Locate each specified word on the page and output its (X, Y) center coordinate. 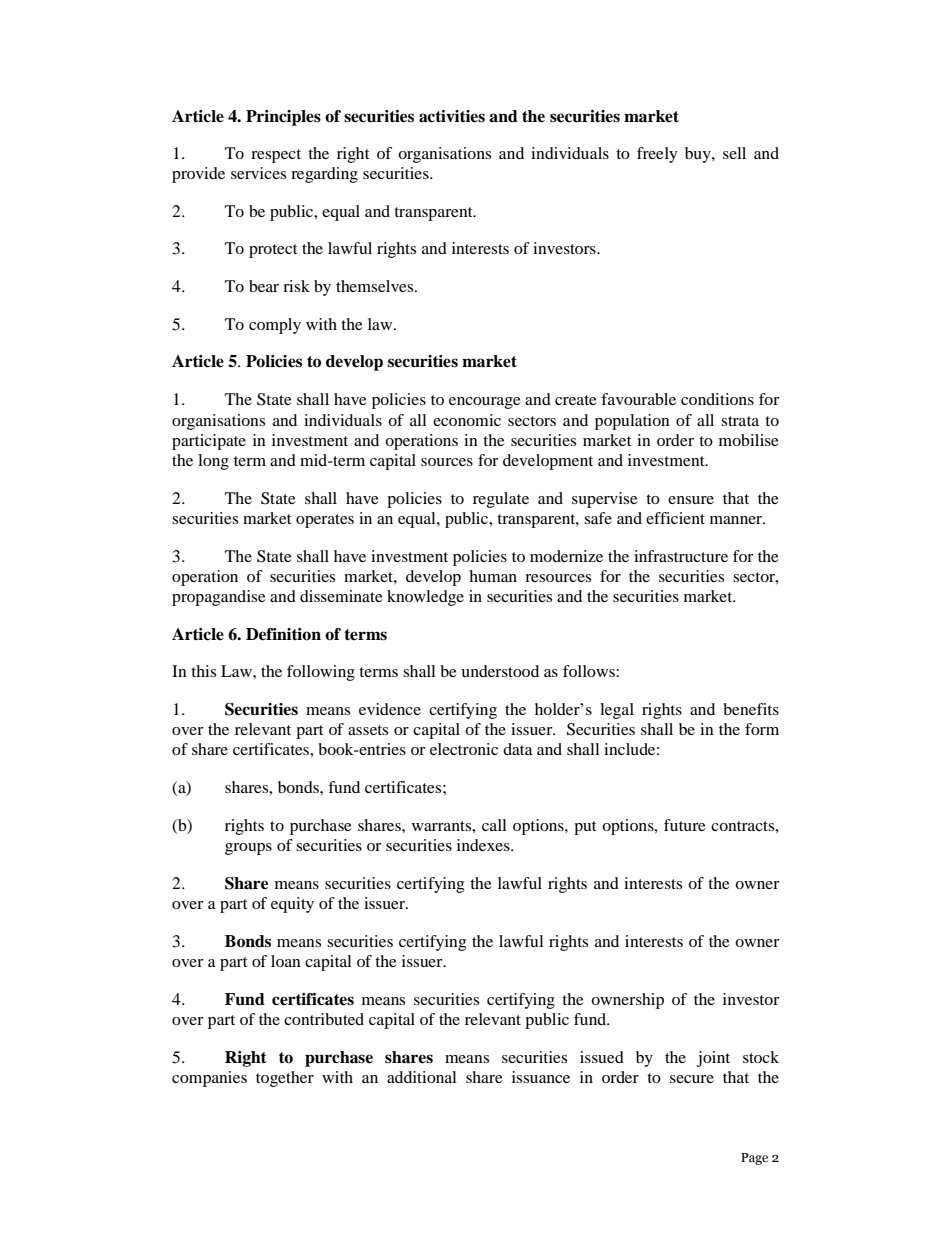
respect (276, 156)
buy (699, 155)
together (285, 1079)
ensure (691, 500)
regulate (501, 500)
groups (248, 849)
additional (421, 1077)
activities (452, 116)
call (494, 825)
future (685, 825)
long (213, 462)
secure (692, 1079)
